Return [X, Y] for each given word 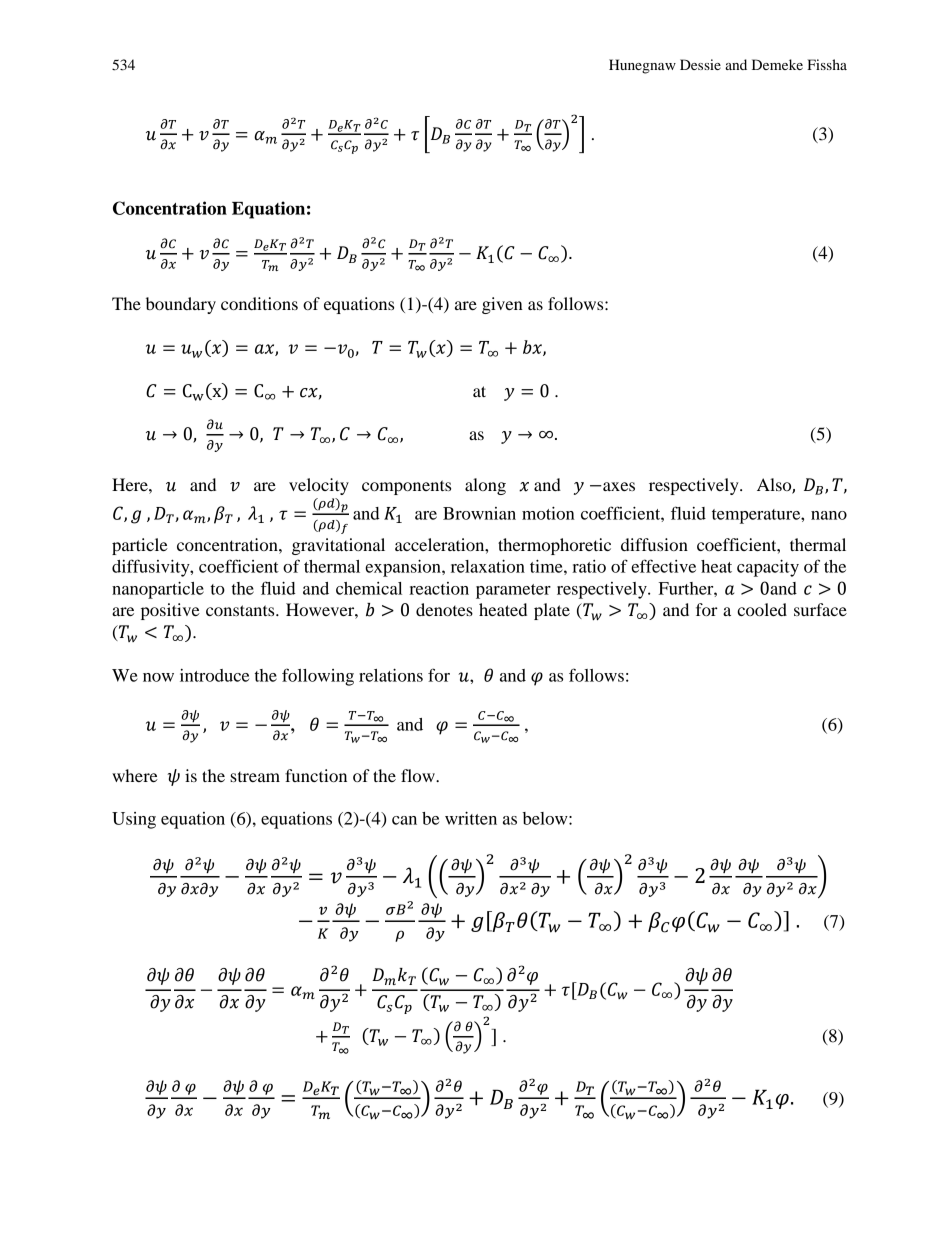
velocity [319, 486]
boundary [181, 305]
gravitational [338, 546]
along [485, 486]
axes [618, 486]
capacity [768, 568]
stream [255, 777]
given [502, 305]
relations [391, 675]
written [471, 818]
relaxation [488, 566]
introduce [214, 675]
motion [548, 513]
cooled [762, 609]
